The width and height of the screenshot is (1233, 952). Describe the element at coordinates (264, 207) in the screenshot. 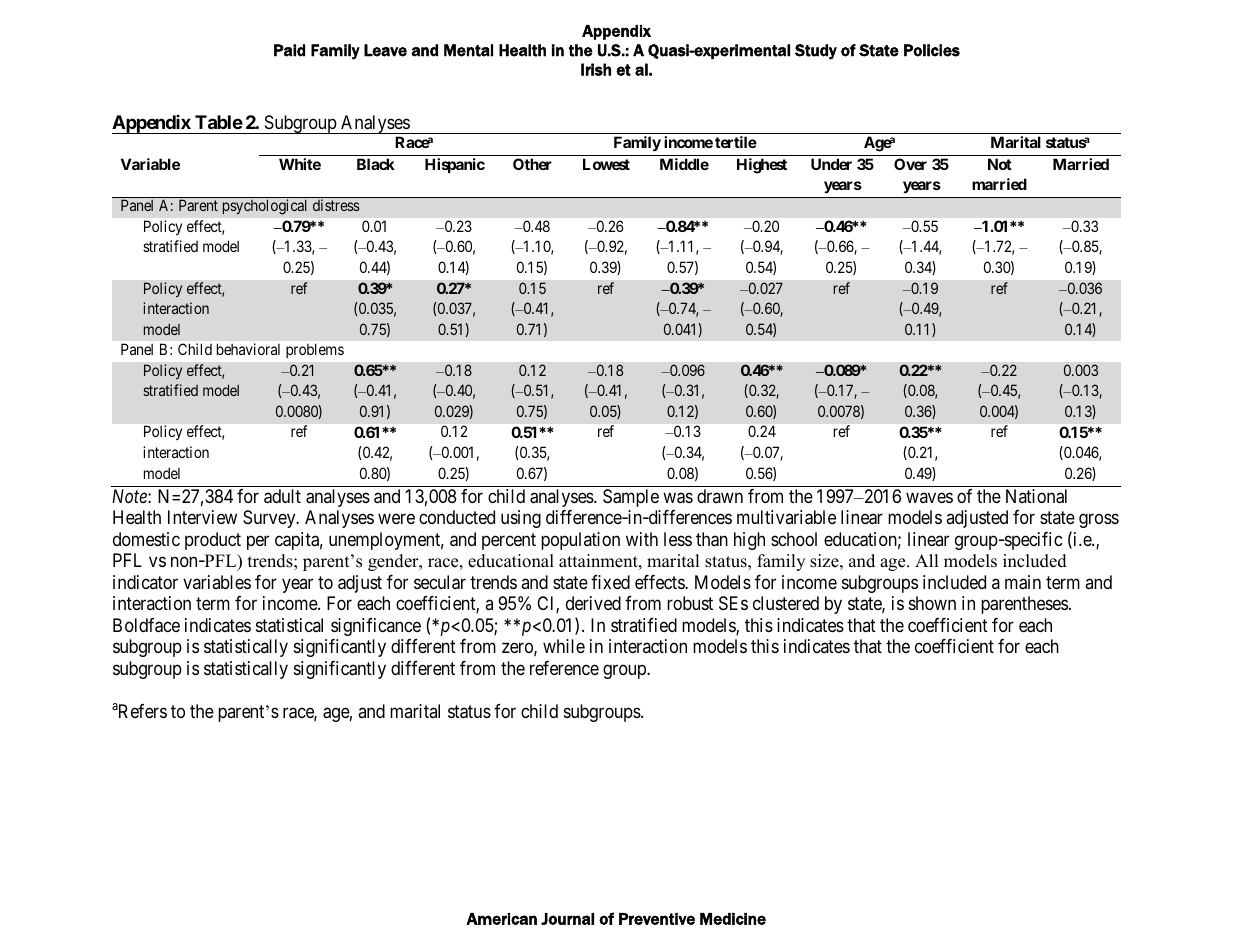

I see `psychological` at that location.
